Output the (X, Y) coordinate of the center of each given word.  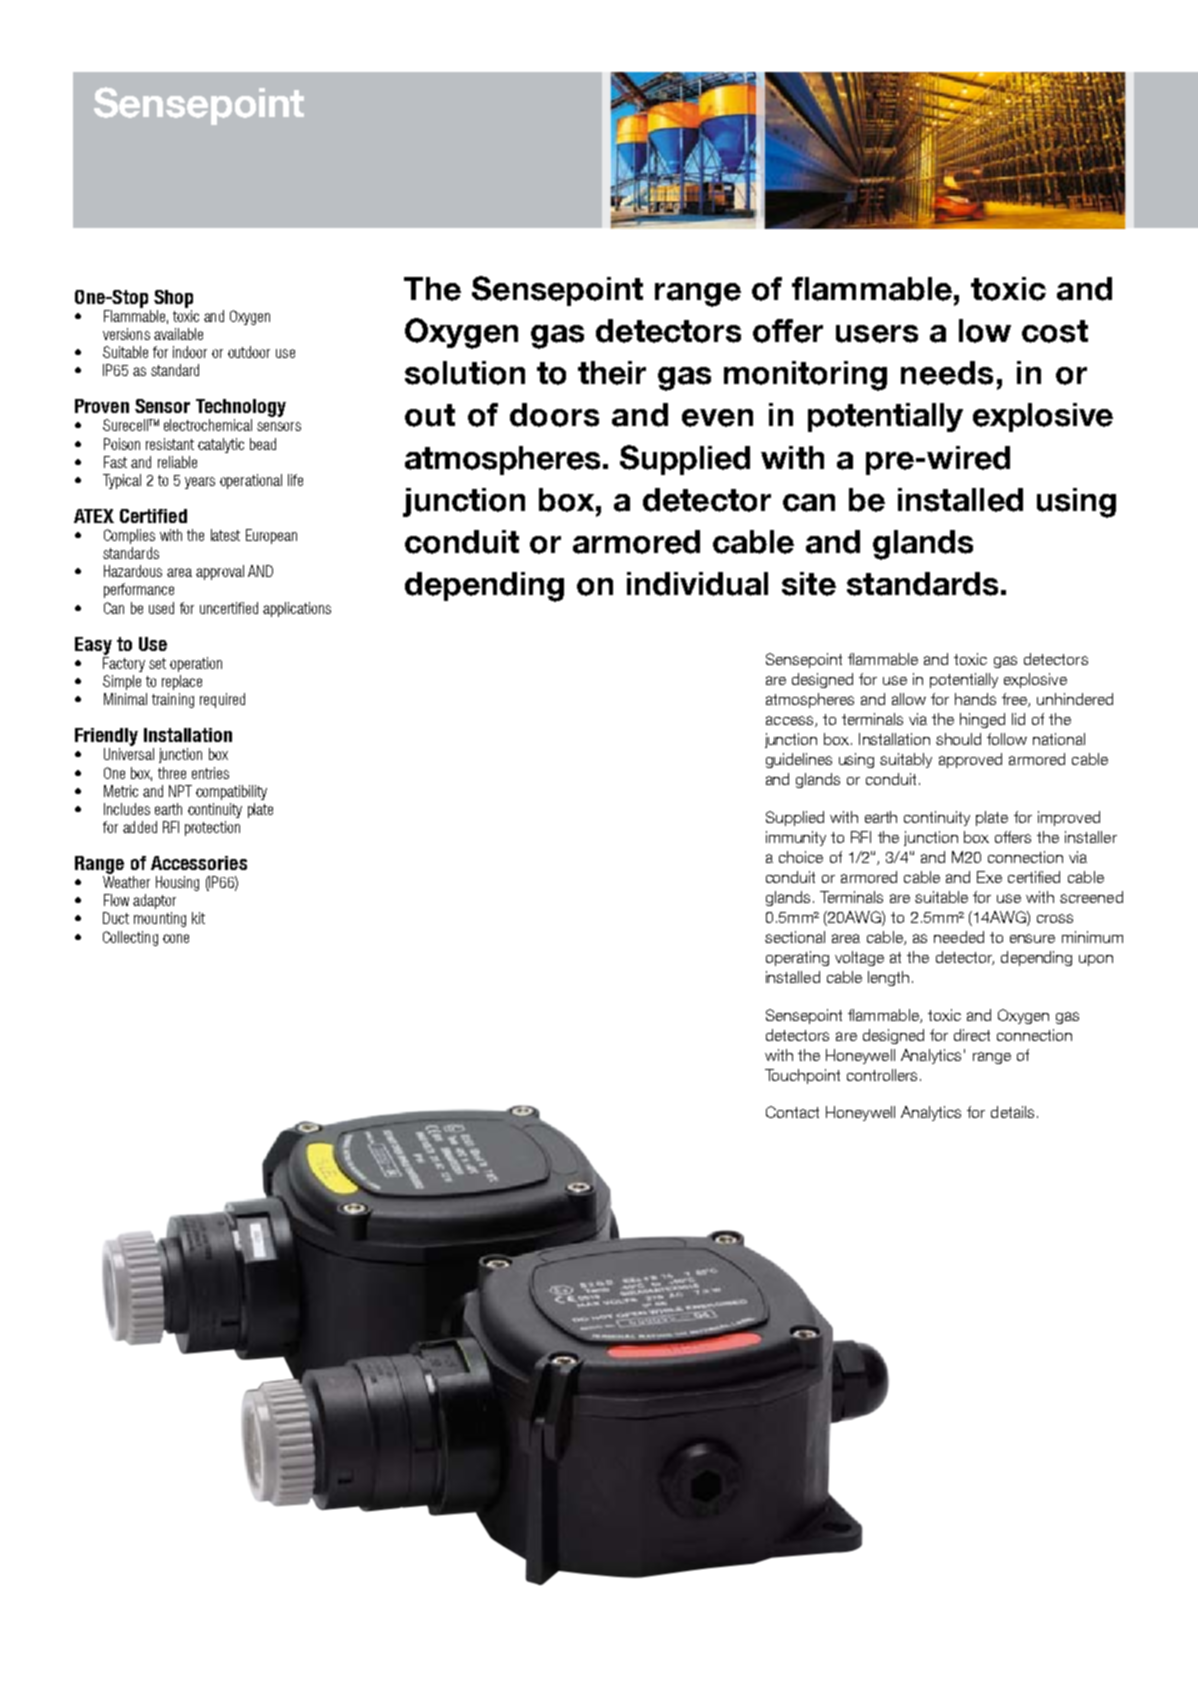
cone (176, 938)
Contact (792, 1112)
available (178, 334)
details (1012, 1112)
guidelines (799, 760)
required (222, 700)
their (612, 373)
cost (1055, 331)
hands (975, 699)
